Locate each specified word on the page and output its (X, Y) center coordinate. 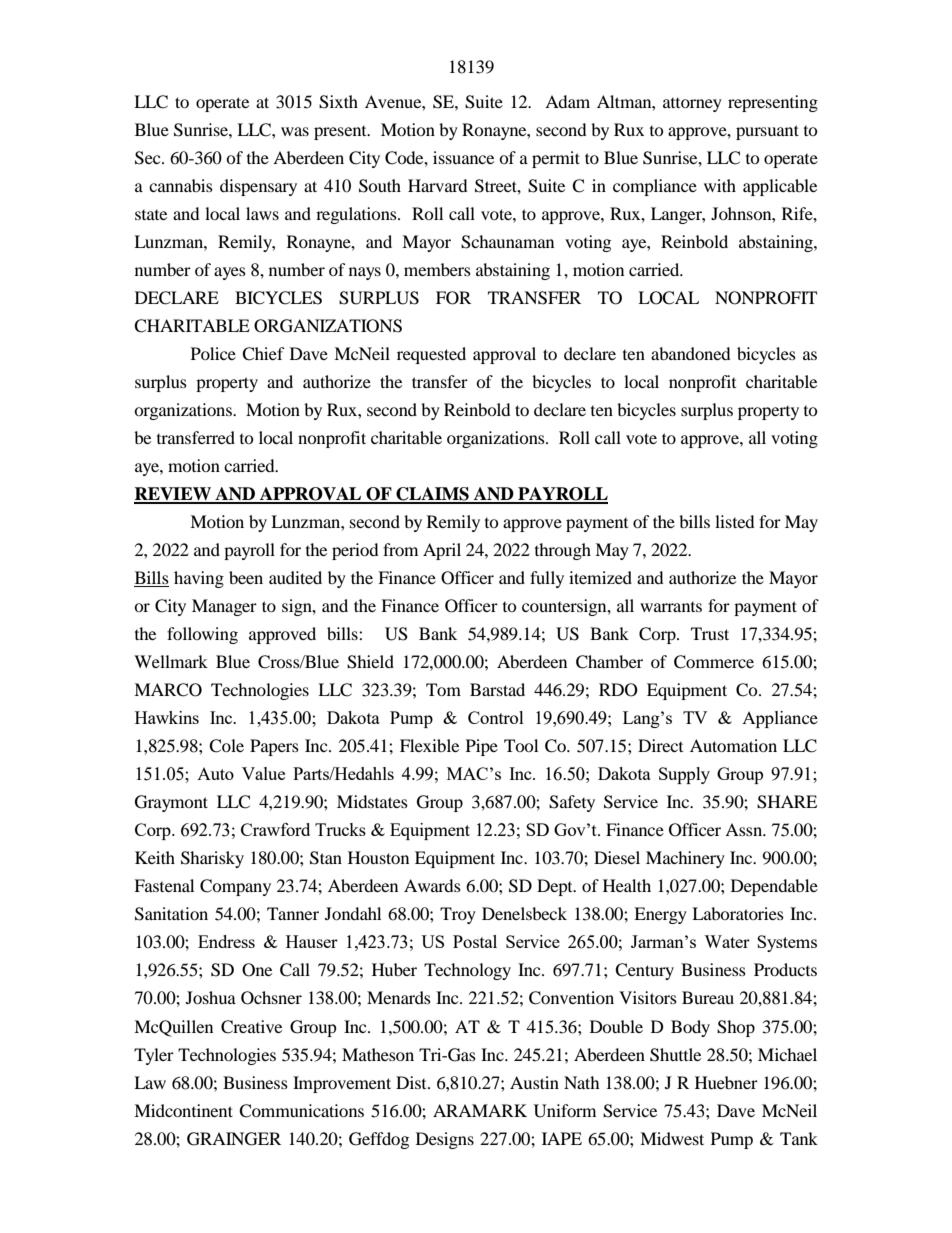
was (295, 131)
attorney (692, 105)
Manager (224, 607)
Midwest (672, 1138)
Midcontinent (183, 1110)
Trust (710, 633)
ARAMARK (480, 1110)
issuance (463, 157)
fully (547, 579)
